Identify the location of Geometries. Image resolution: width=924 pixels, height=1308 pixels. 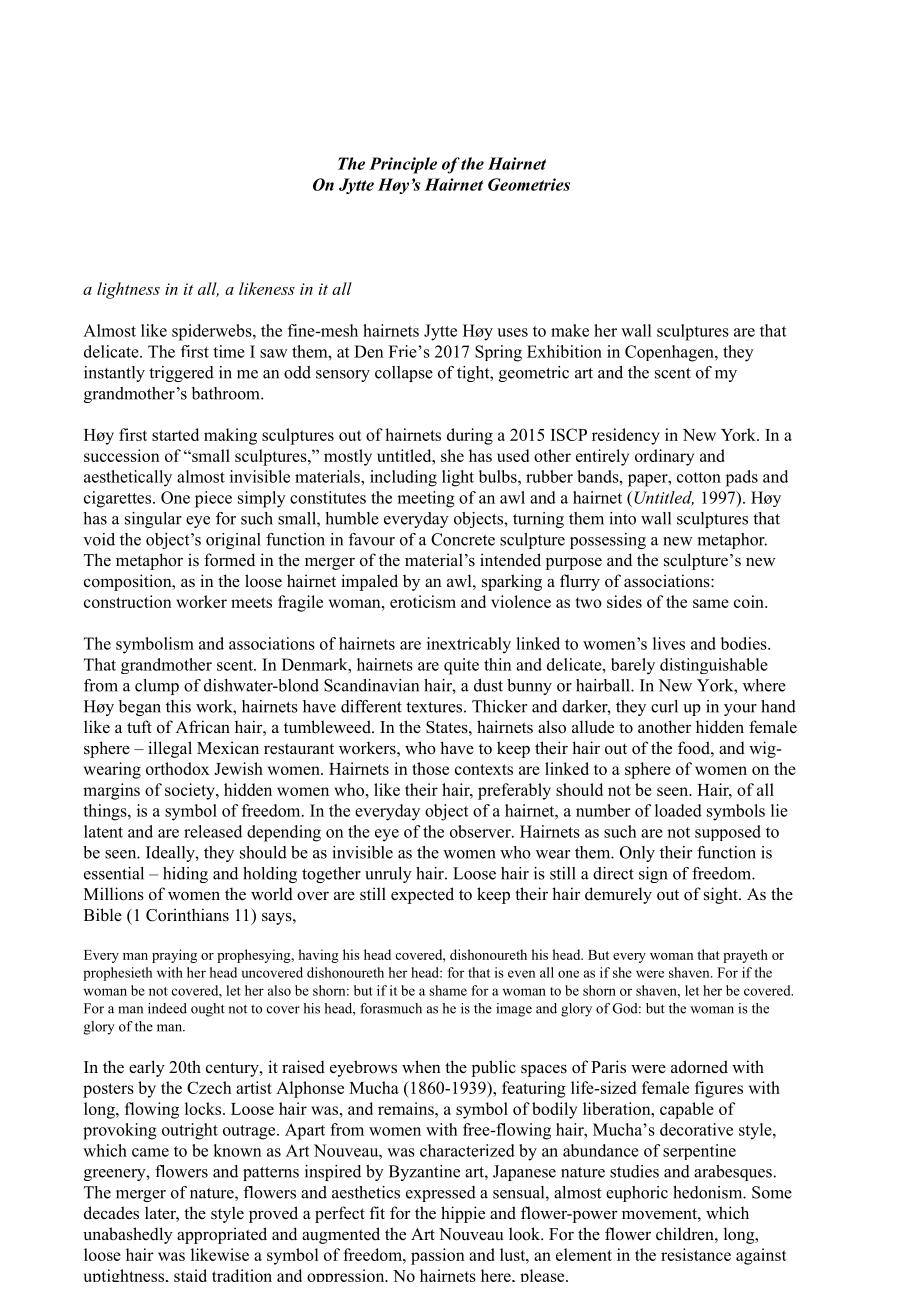
(529, 184).
